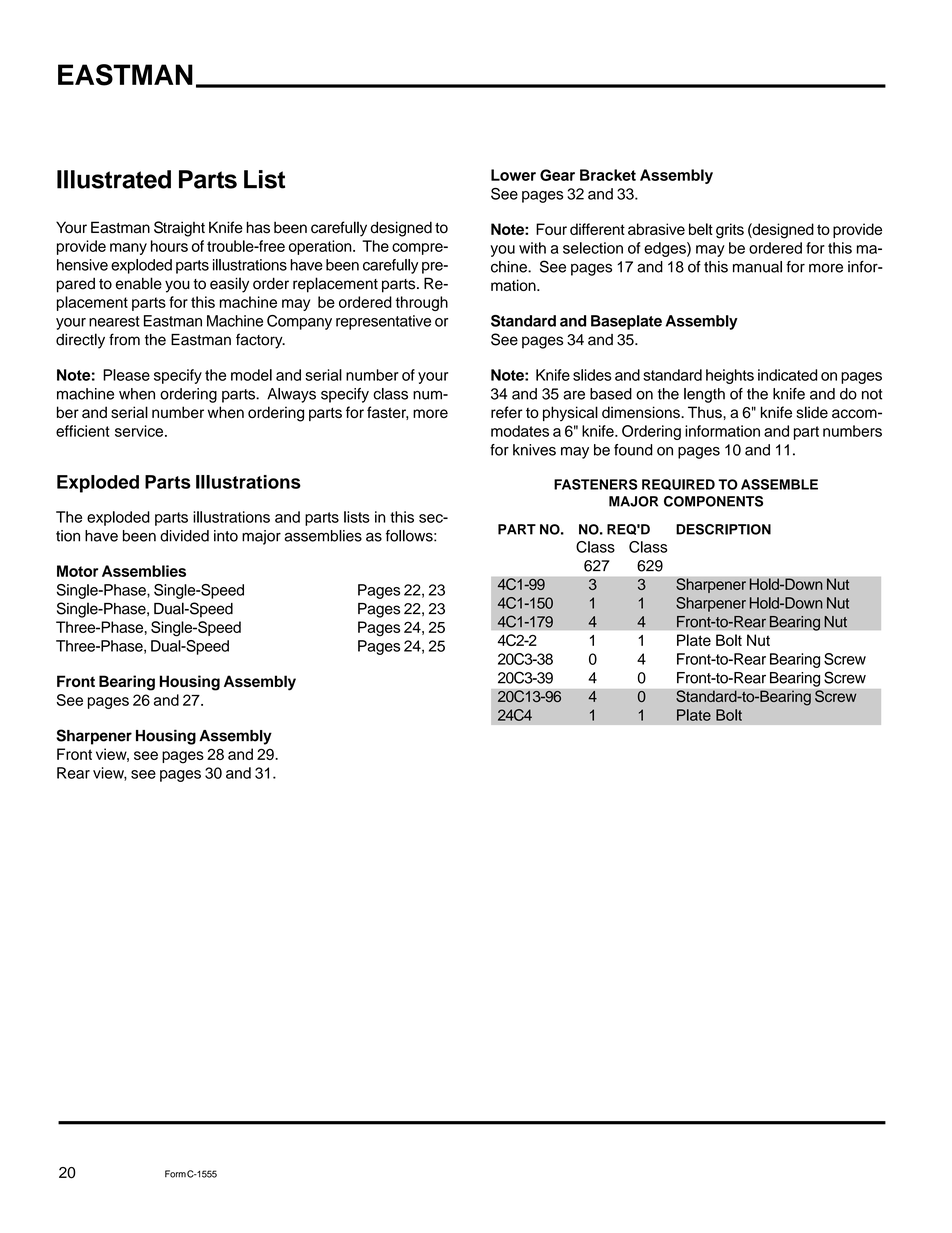 This page has height=1233, width=952. Describe the element at coordinates (83, 431) in the page. I see `efficient` at that location.
